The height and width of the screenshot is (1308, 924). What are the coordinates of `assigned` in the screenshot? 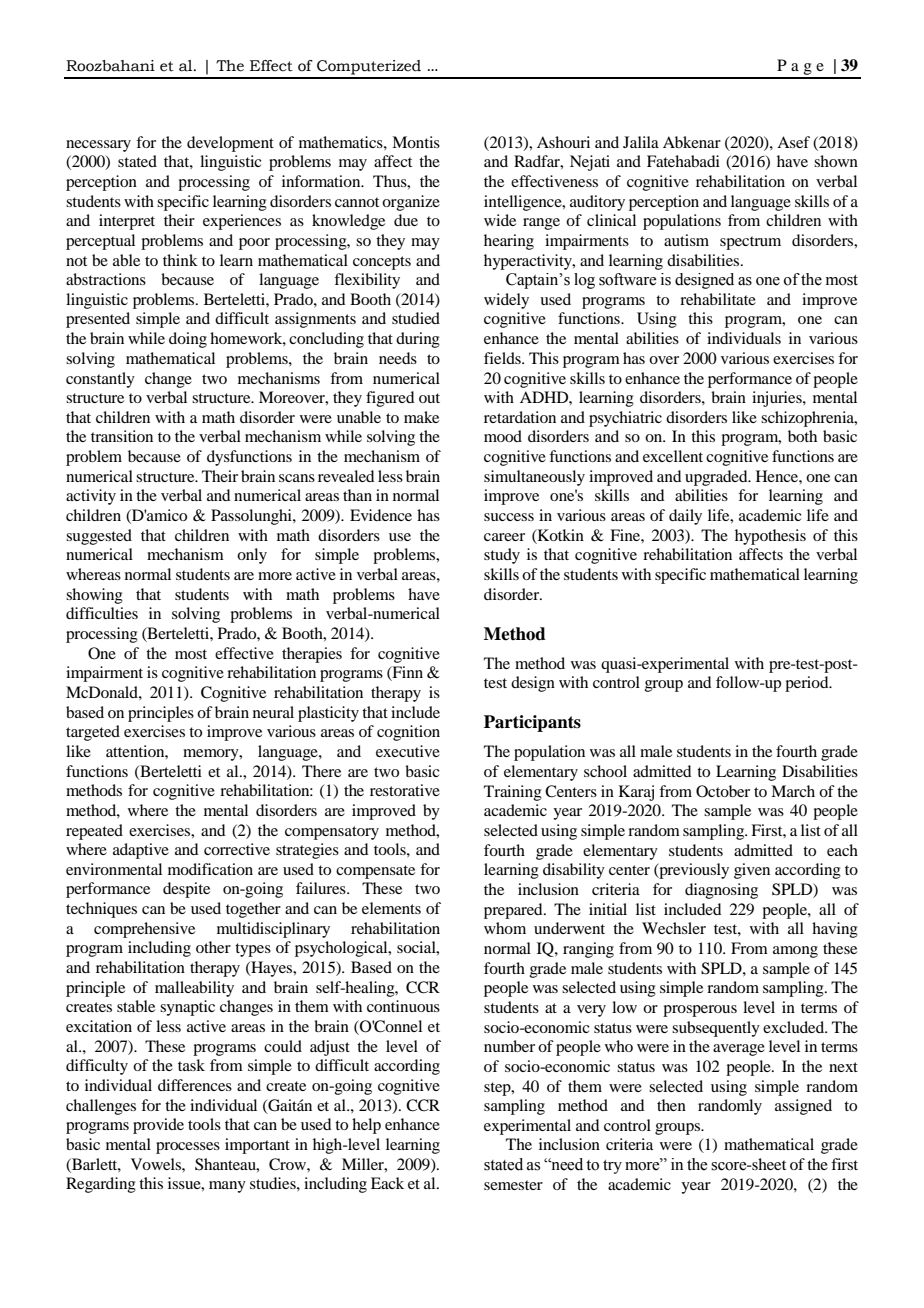 It's located at (803, 1107).
